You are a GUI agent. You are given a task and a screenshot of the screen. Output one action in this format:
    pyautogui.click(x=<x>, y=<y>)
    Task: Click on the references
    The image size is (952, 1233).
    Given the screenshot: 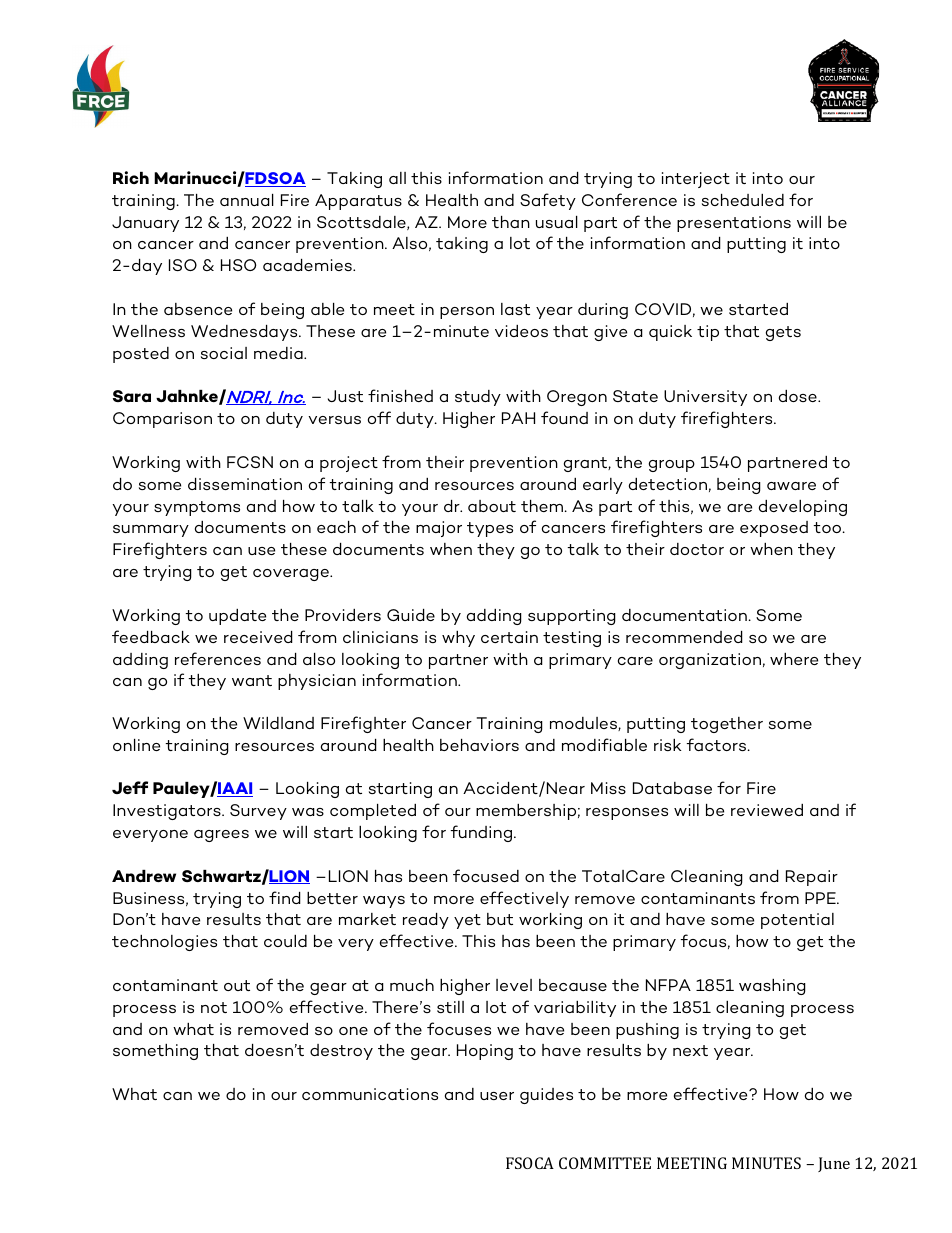 What is the action you would take?
    pyautogui.click(x=218, y=658)
